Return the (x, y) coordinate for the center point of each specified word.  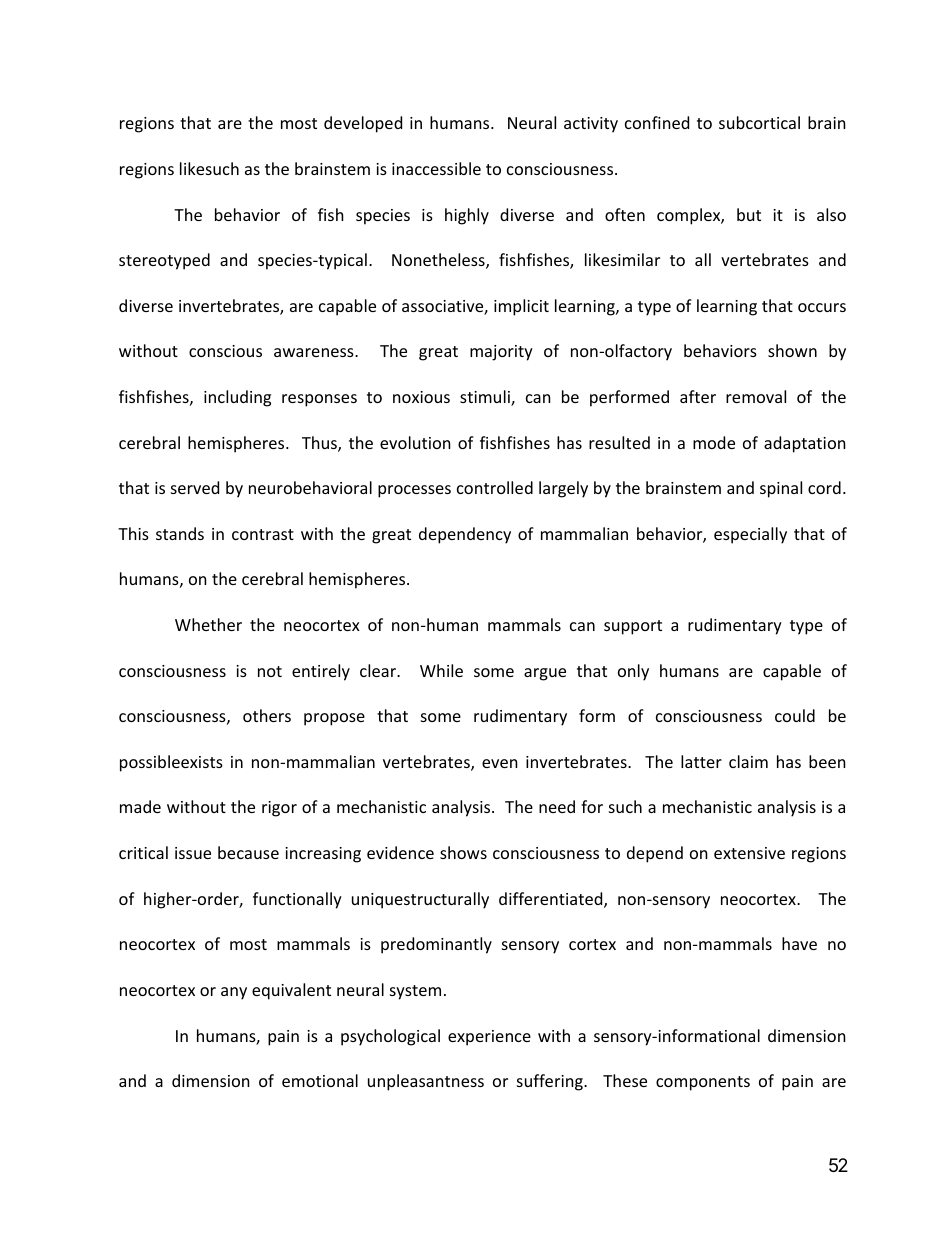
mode (714, 442)
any (234, 993)
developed (363, 124)
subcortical (759, 122)
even (500, 763)
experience (489, 1038)
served (195, 487)
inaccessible (436, 168)
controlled (495, 487)
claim (748, 761)
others (267, 715)
